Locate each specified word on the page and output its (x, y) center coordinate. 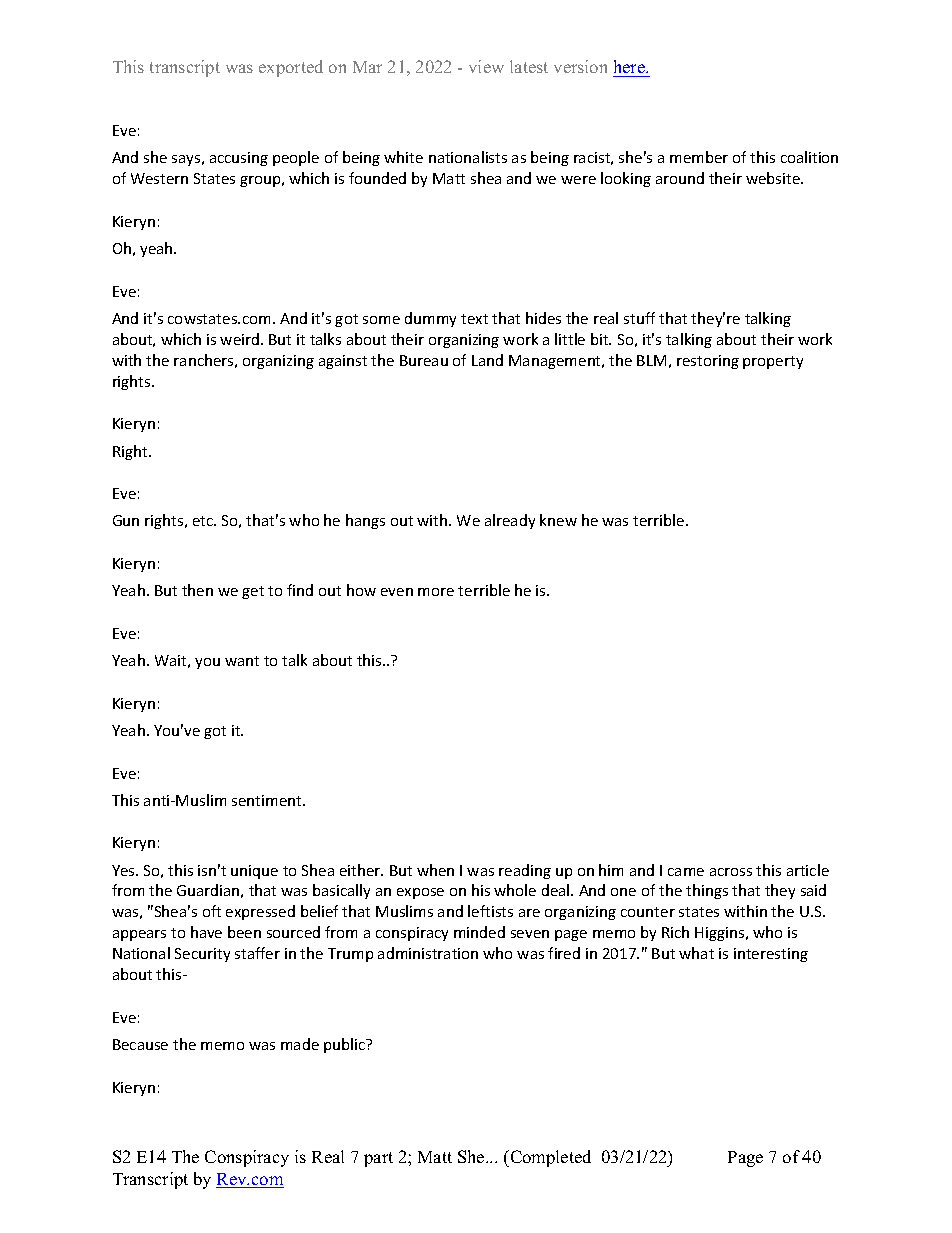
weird (241, 339)
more (436, 592)
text (474, 319)
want (242, 661)
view (486, 66)
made (300, 1044)
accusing (239, 159)
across (731, 872)
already (510, 521)
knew (558, 520)
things (707, 891)
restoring (708, 362)
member (699, 157)
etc (204, 521)
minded (479, 932)
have (206, 932)
